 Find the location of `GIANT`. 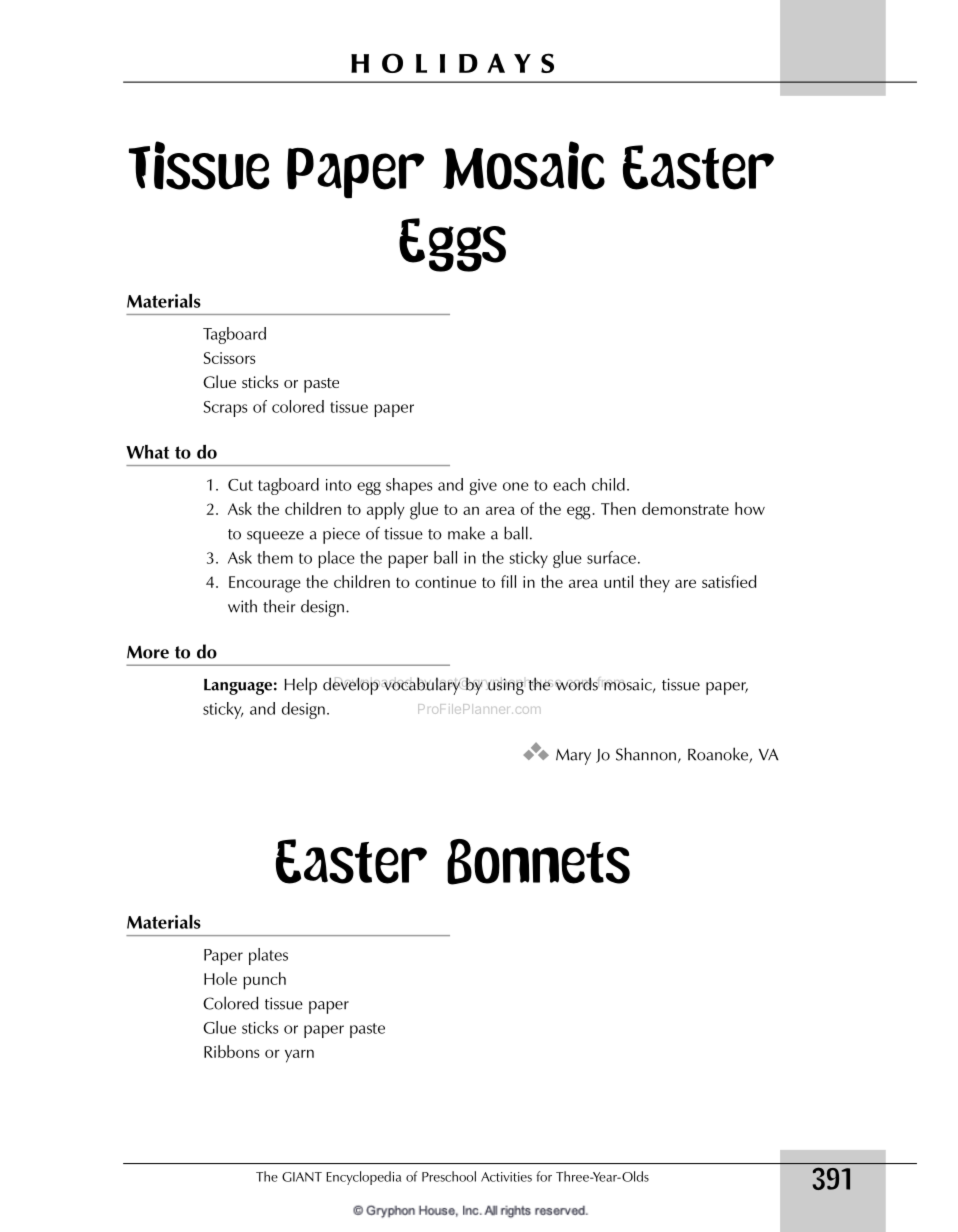

GIANT is located at coordinates (302, 1177).
